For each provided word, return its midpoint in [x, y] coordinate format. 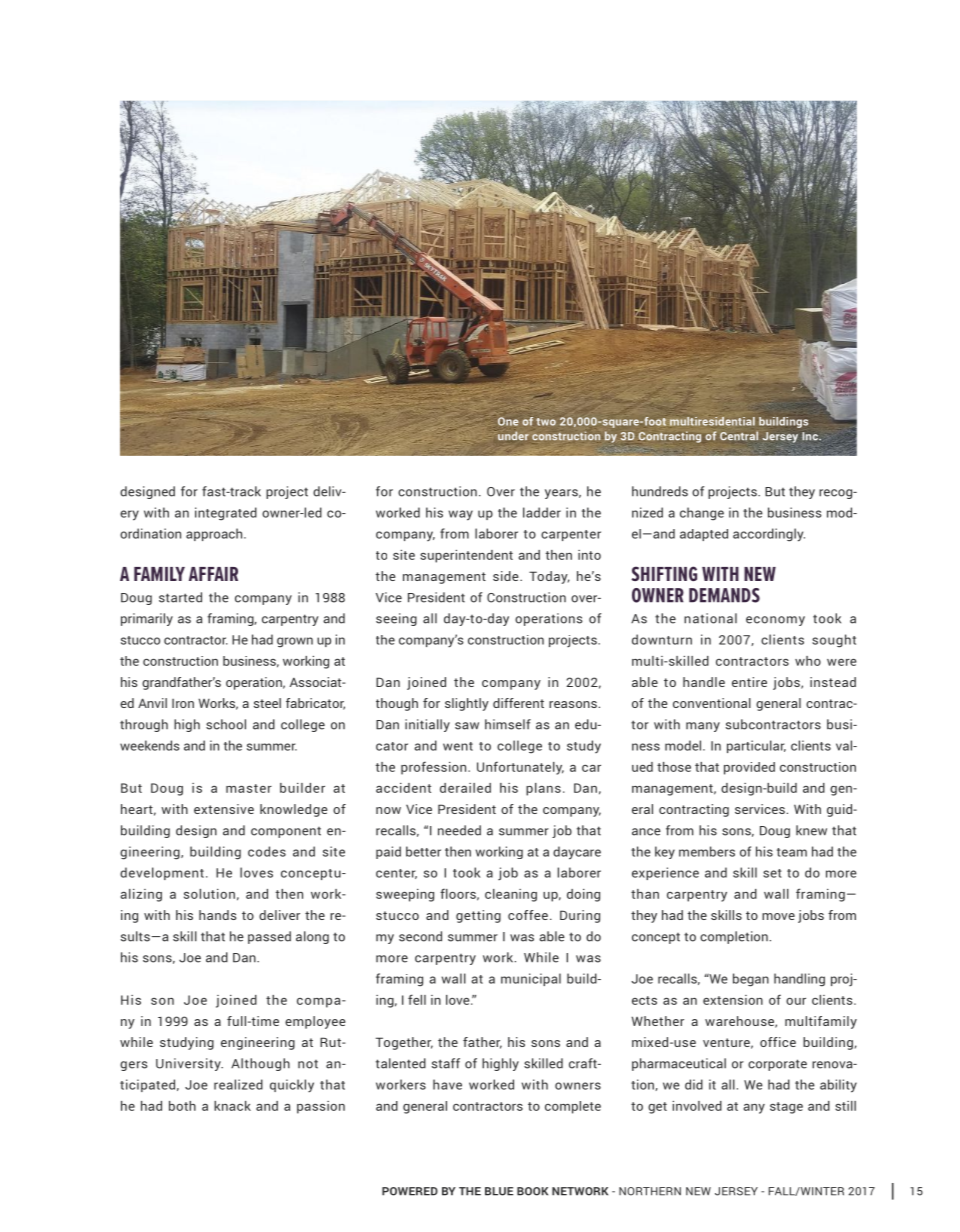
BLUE [499, 1191]
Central [739, 435]
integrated [226, 513]
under [513, 436]
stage [786, 1108]
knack [232, 1106]
